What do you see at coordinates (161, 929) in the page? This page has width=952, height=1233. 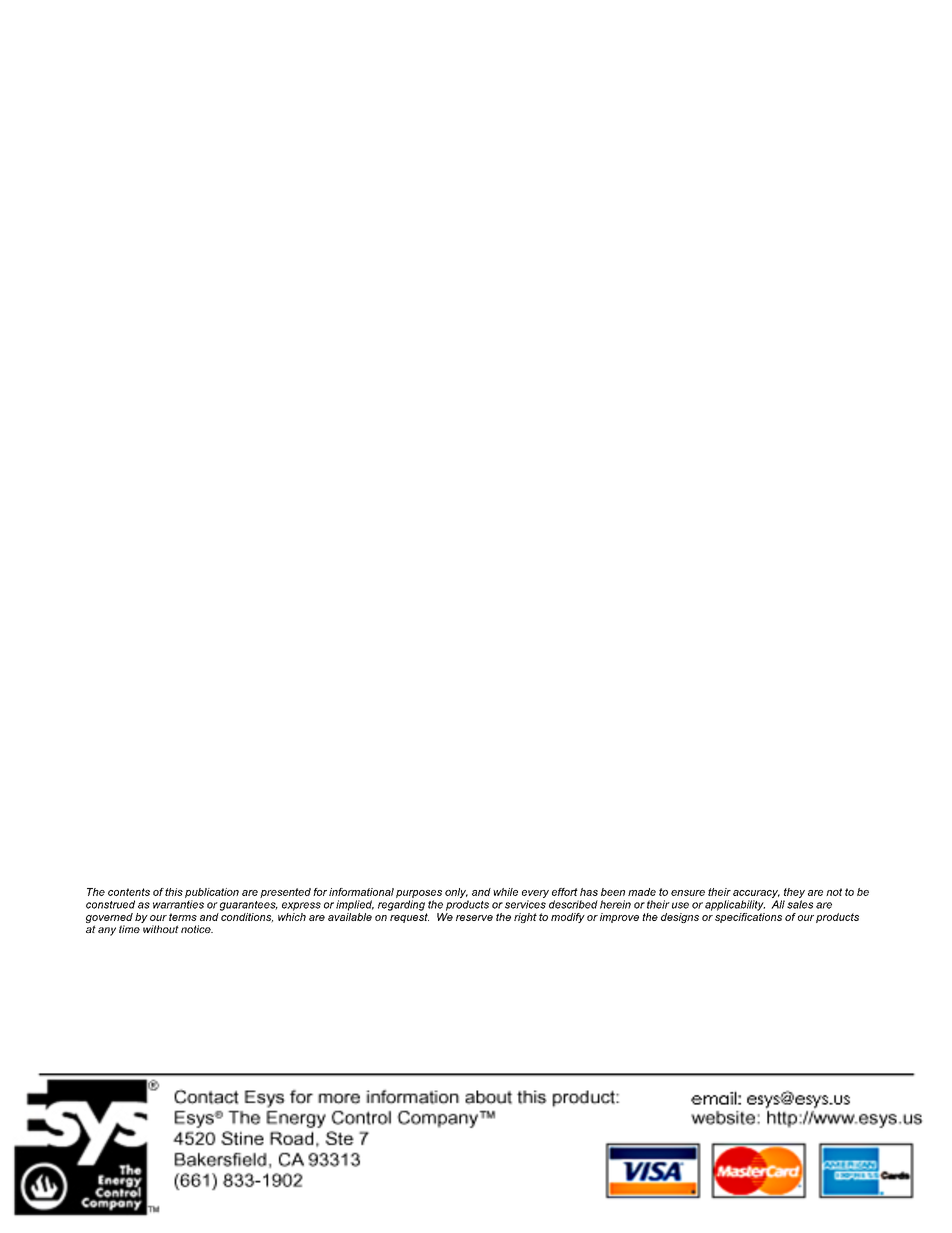 I see `without` at bounding box center [161, 929].
